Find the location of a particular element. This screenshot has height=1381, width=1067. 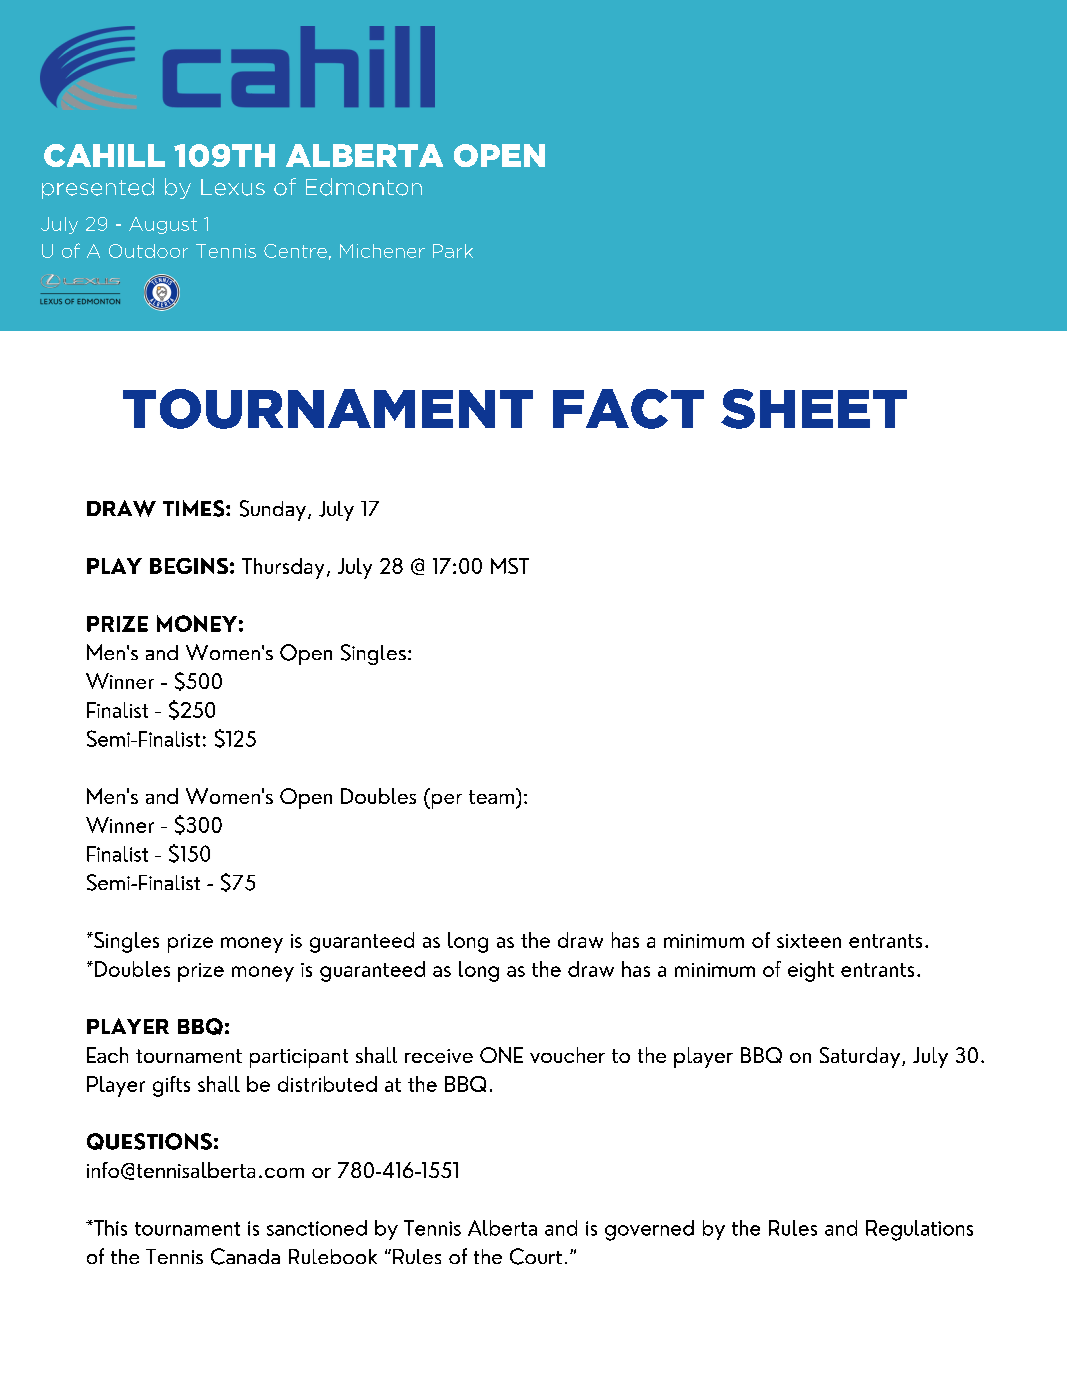

TIMES is located at coordinates (195, 508).
